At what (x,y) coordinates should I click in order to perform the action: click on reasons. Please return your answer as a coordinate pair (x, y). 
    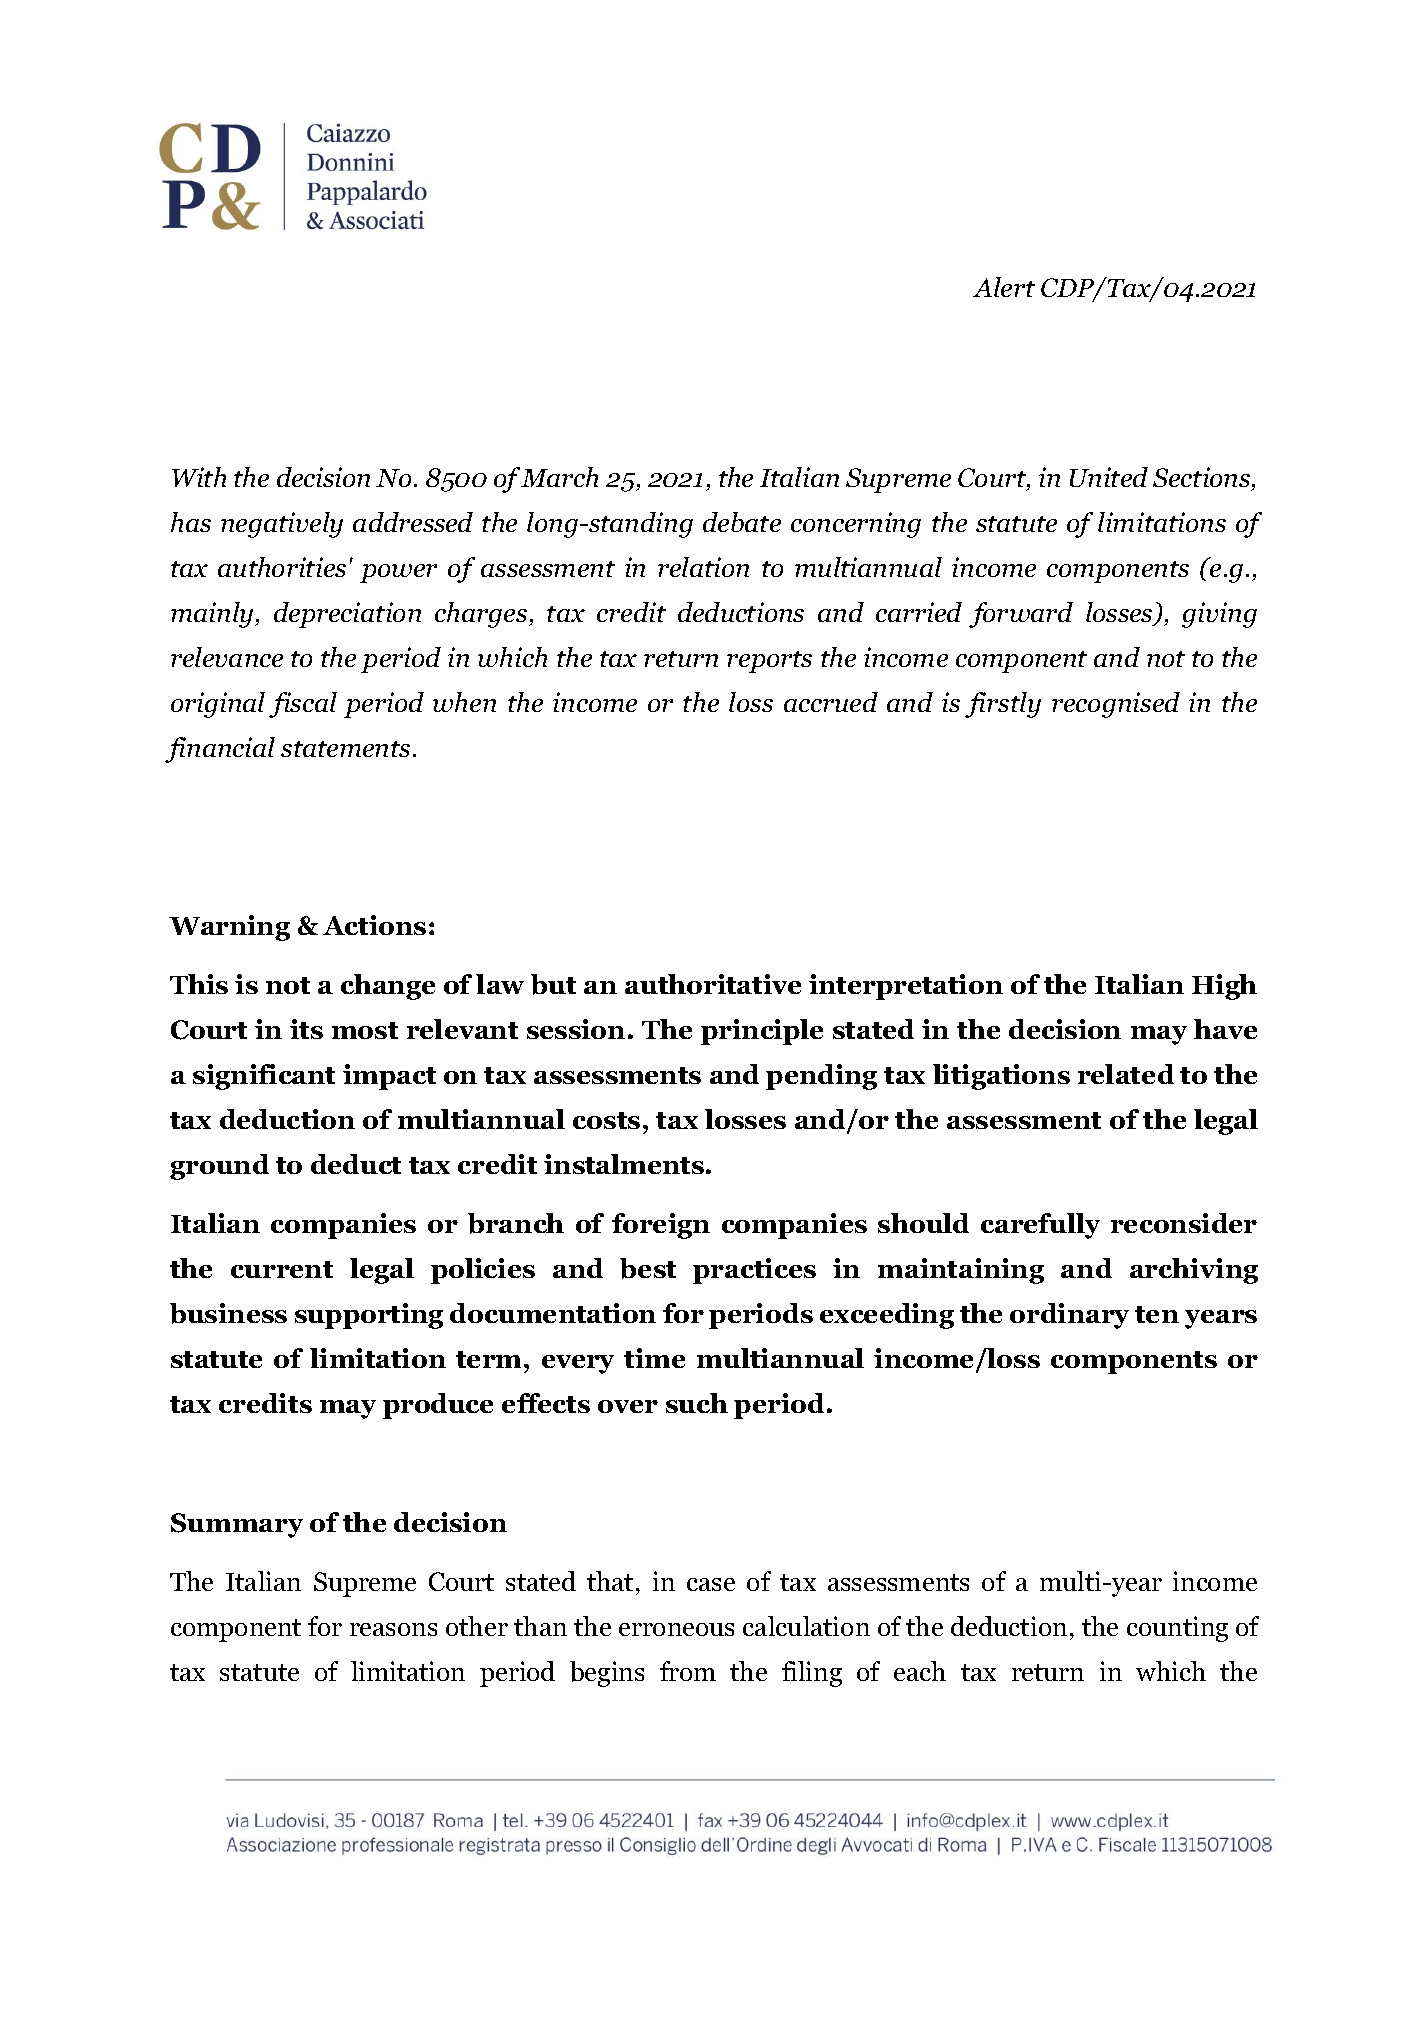
    Looking at the image, I should click on (393, 1629).
